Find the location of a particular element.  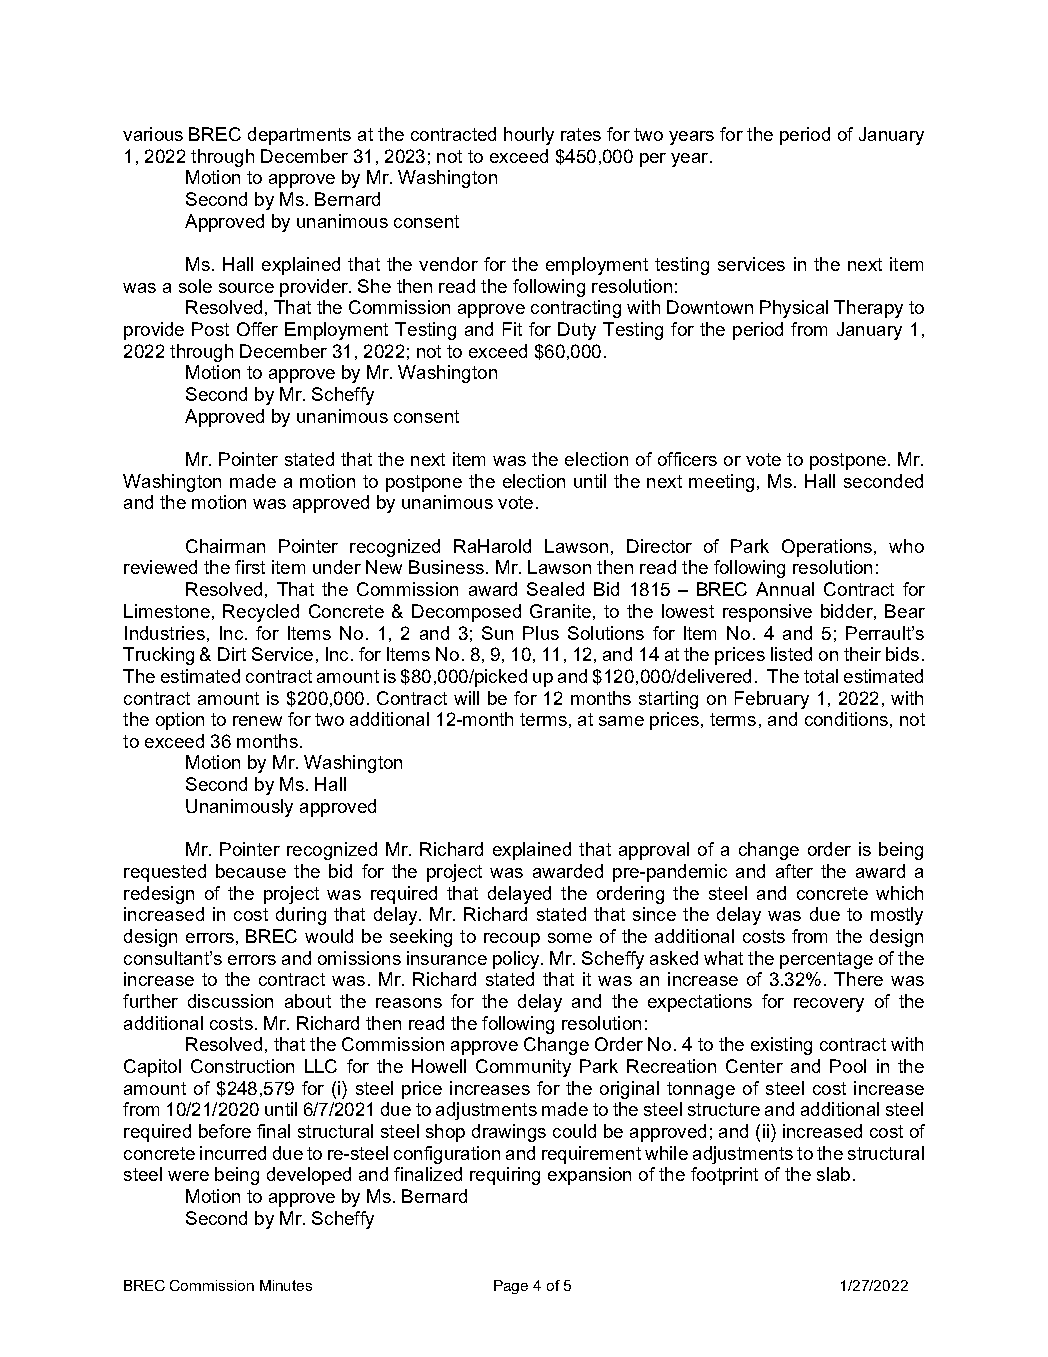

conditions is located at coordinates (846, 719).
